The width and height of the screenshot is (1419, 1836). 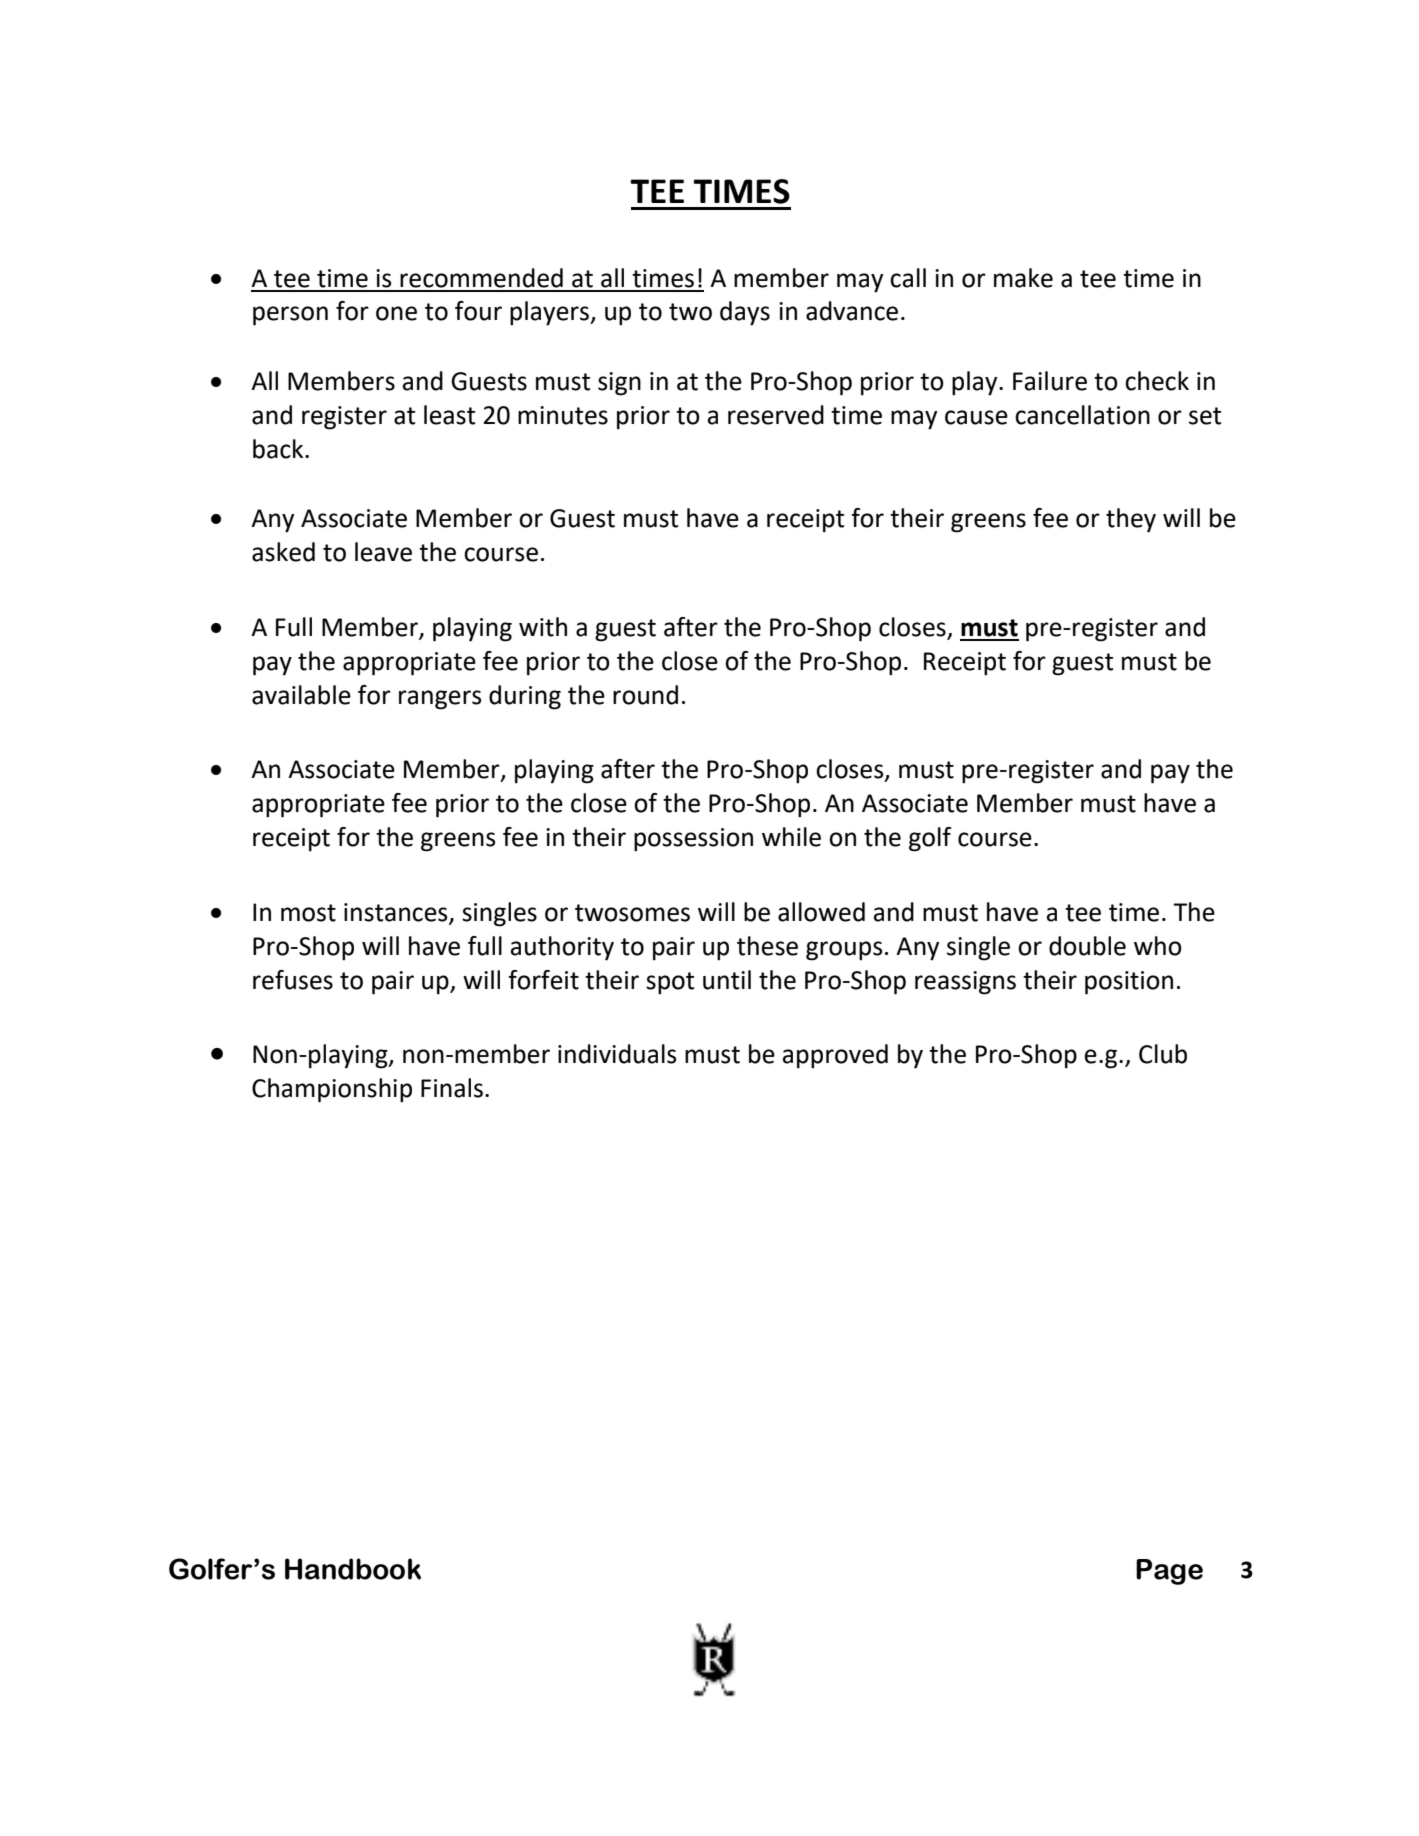 What do you see at coordinates (396, 313) in the screenshot?
I see `one` at bounding box center [396, 313].
